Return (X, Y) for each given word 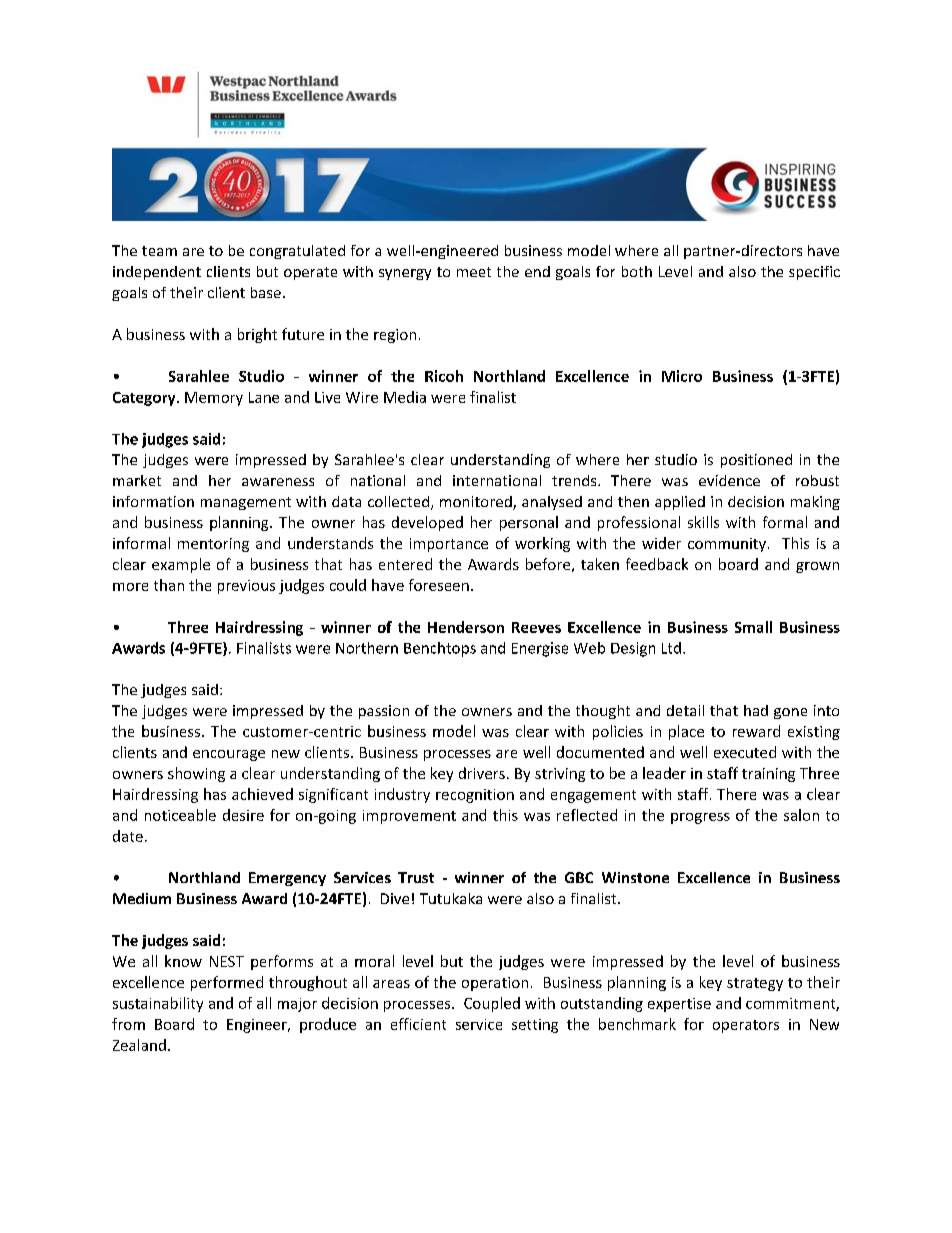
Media (405, 397)
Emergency (287, 879)
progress (700, 818)
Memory (214, 399)
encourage (229, 755)
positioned (756, 461)
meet (474, 272)
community (727, 545)
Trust (416, 877)
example (181, 565)
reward (756, 731)
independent (157, 273)
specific (814, 273)
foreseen (439, 585)
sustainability (158, 1004)
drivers (482, 773)
